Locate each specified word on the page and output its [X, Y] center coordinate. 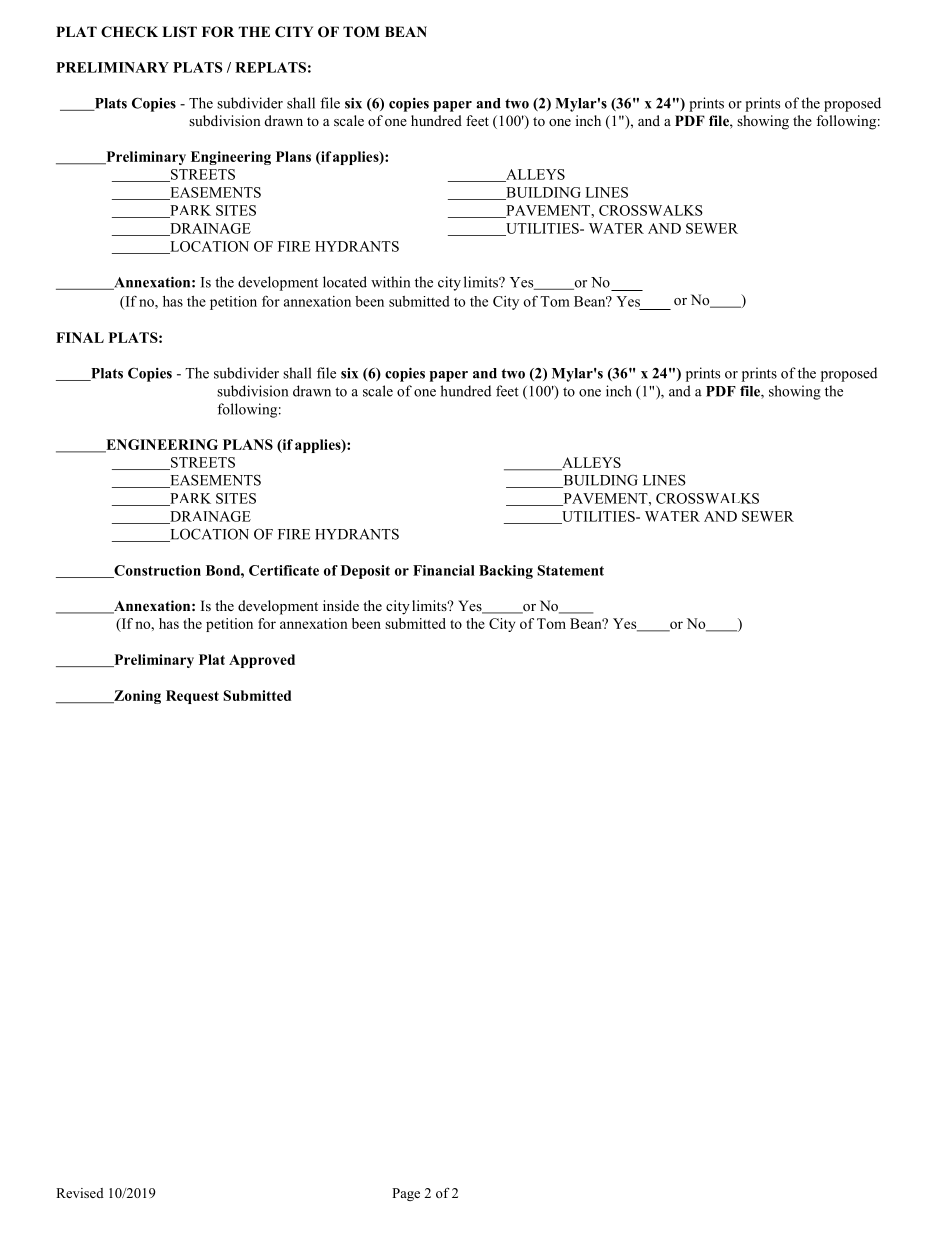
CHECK [129, 32]
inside [341, 605]
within [390, 282]
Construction [156, 571]
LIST [179, 32]
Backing [506, 572]
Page [406, 1194]
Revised [80, 1193]
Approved [262, 661]
